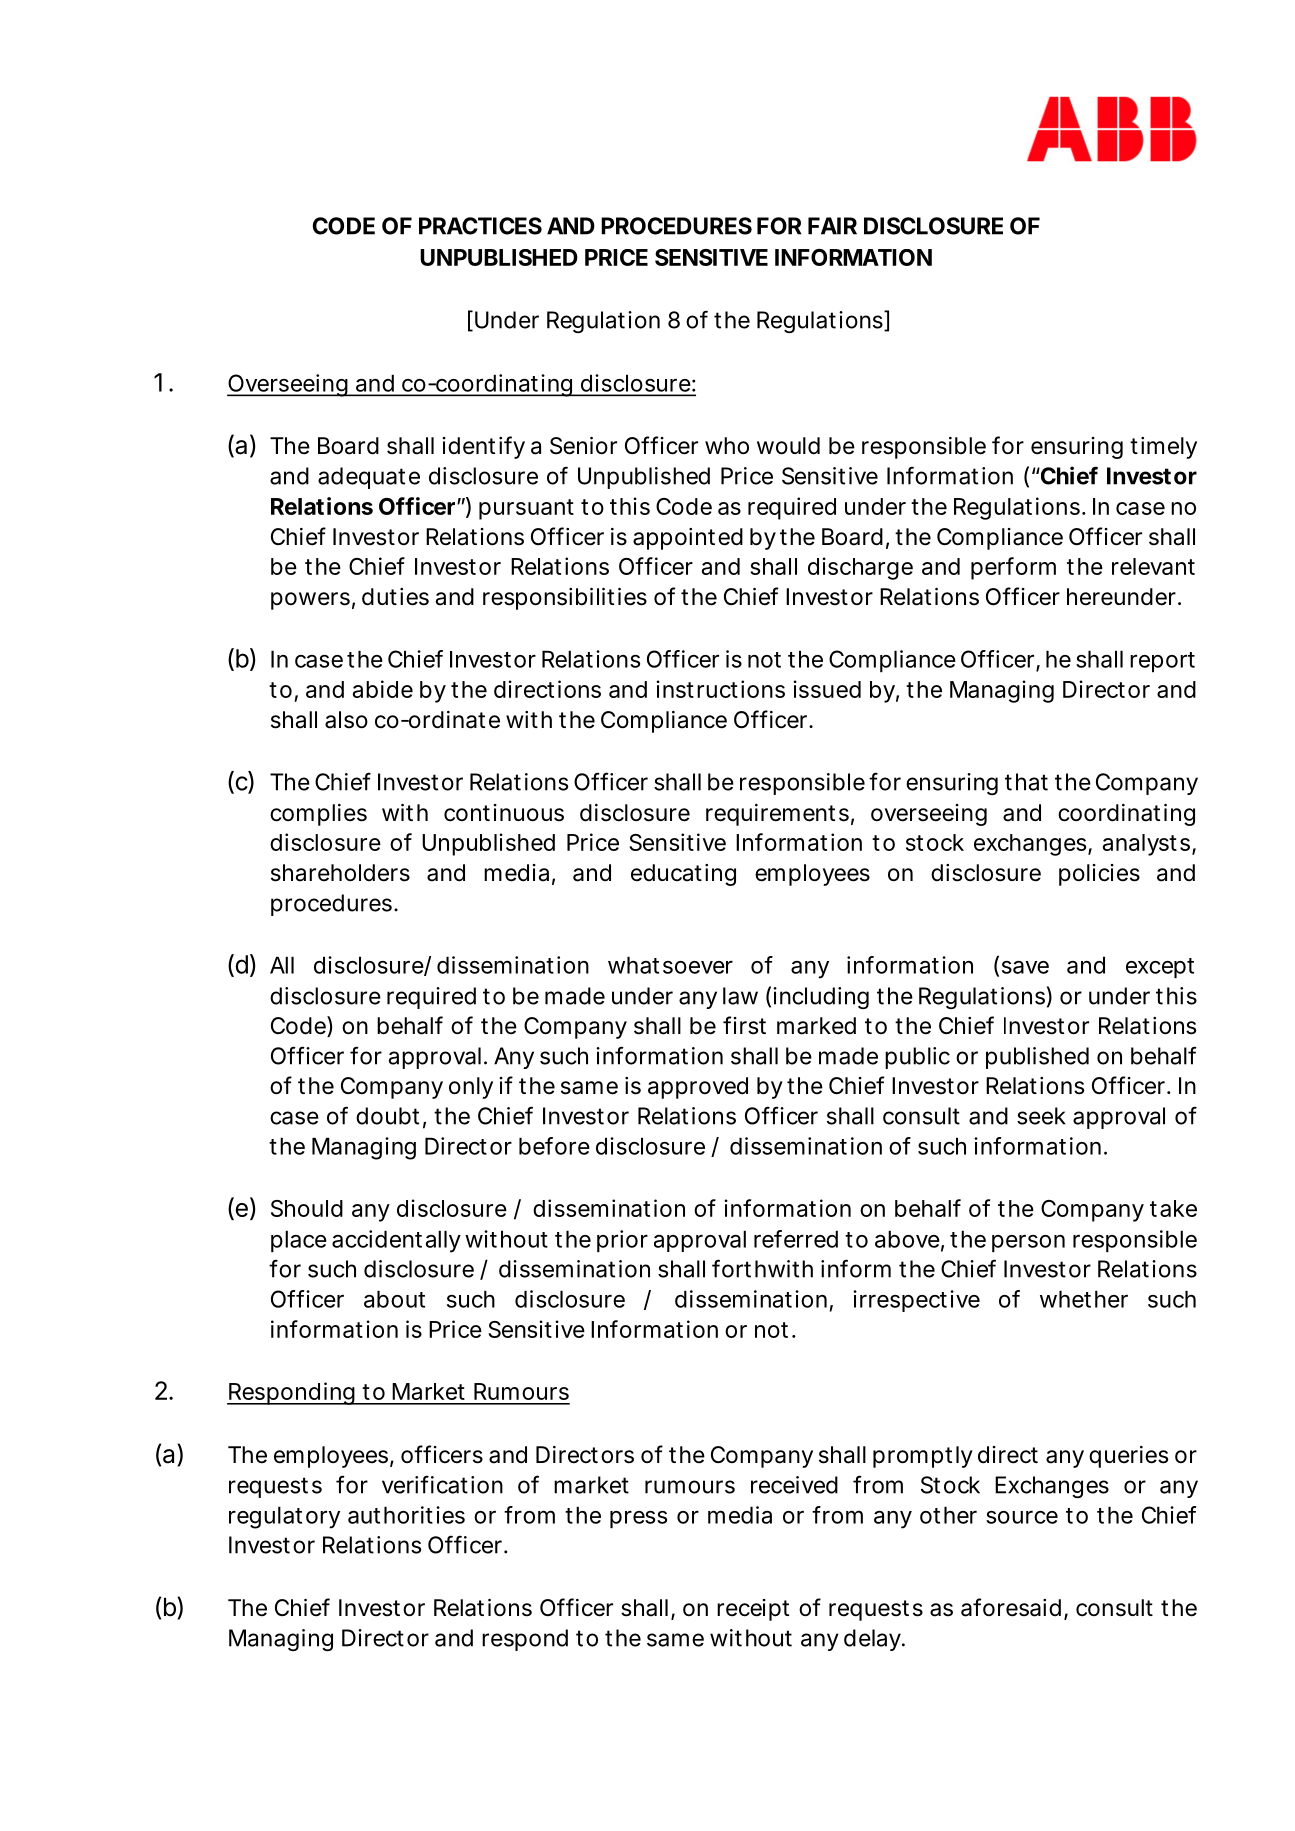  I want to click on abide, so click(383, 689).
